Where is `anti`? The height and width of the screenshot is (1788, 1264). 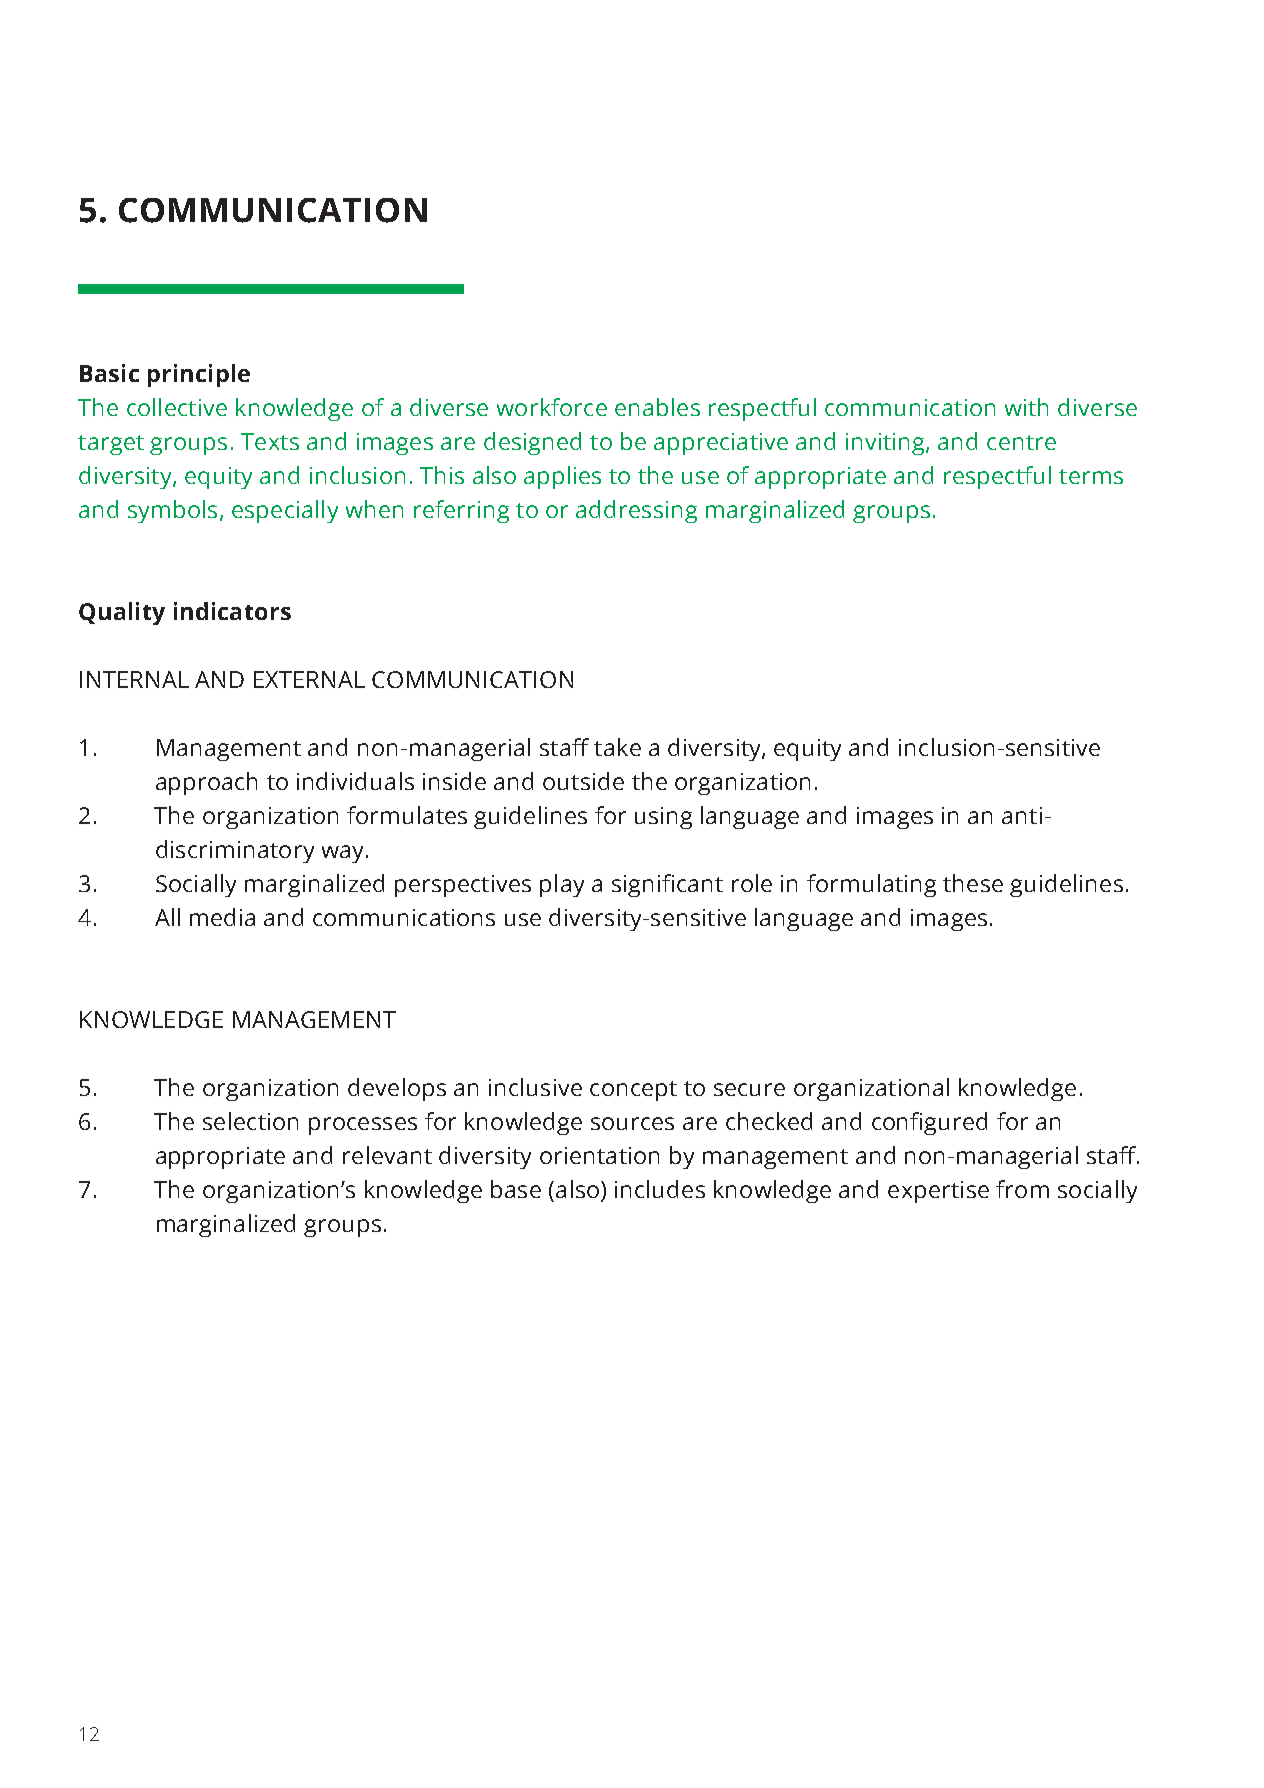 anti is located at coordinates (1022, 815).
